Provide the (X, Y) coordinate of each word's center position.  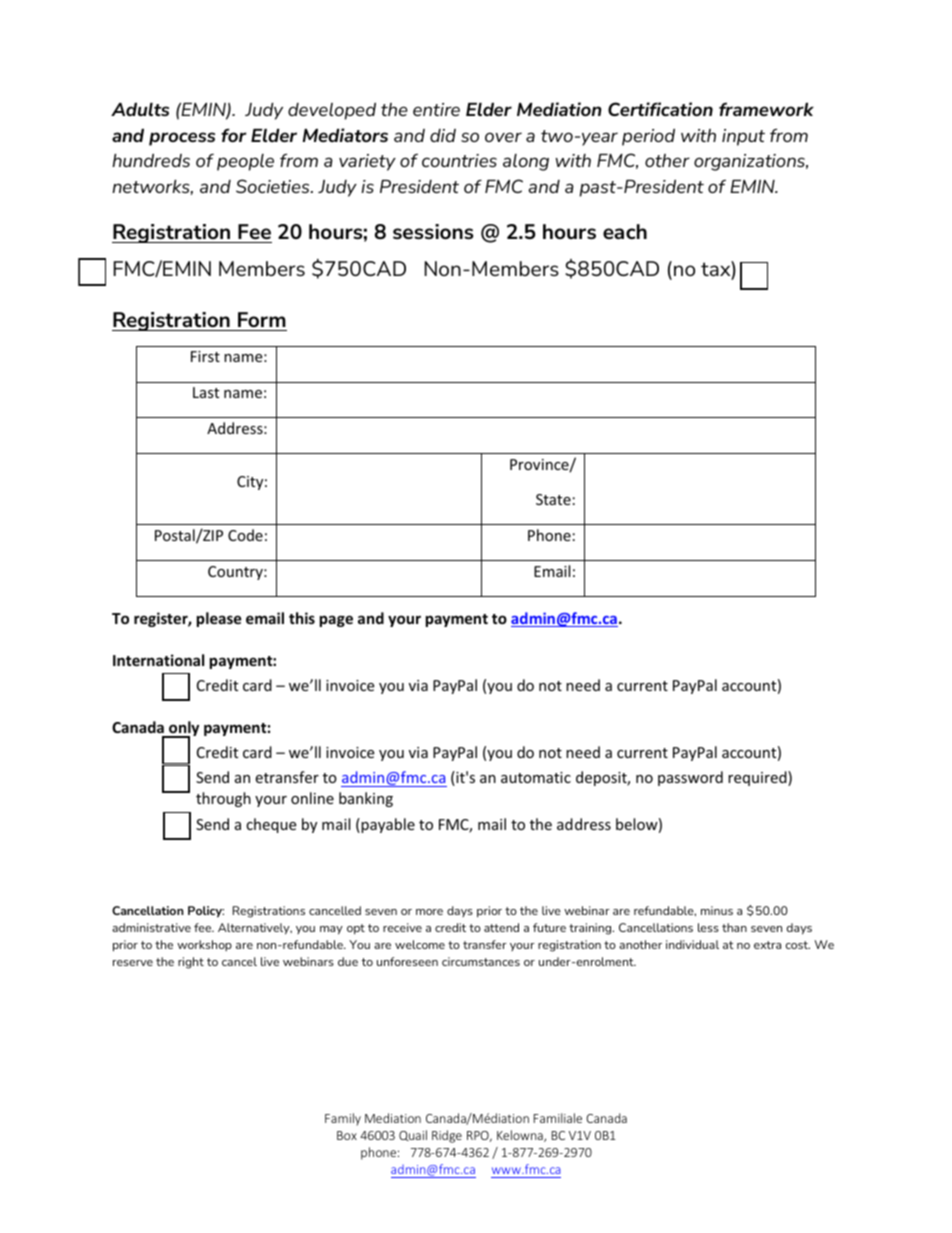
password (690, 778)
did (443, 135)
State (553, 499)
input (743, 137)
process (182, 139)
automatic (536, 777)
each (625, 231)
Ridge (447, 1136)
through (223, 799)
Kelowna (521, 1136)
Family (343, 1119)
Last (206, 392)
